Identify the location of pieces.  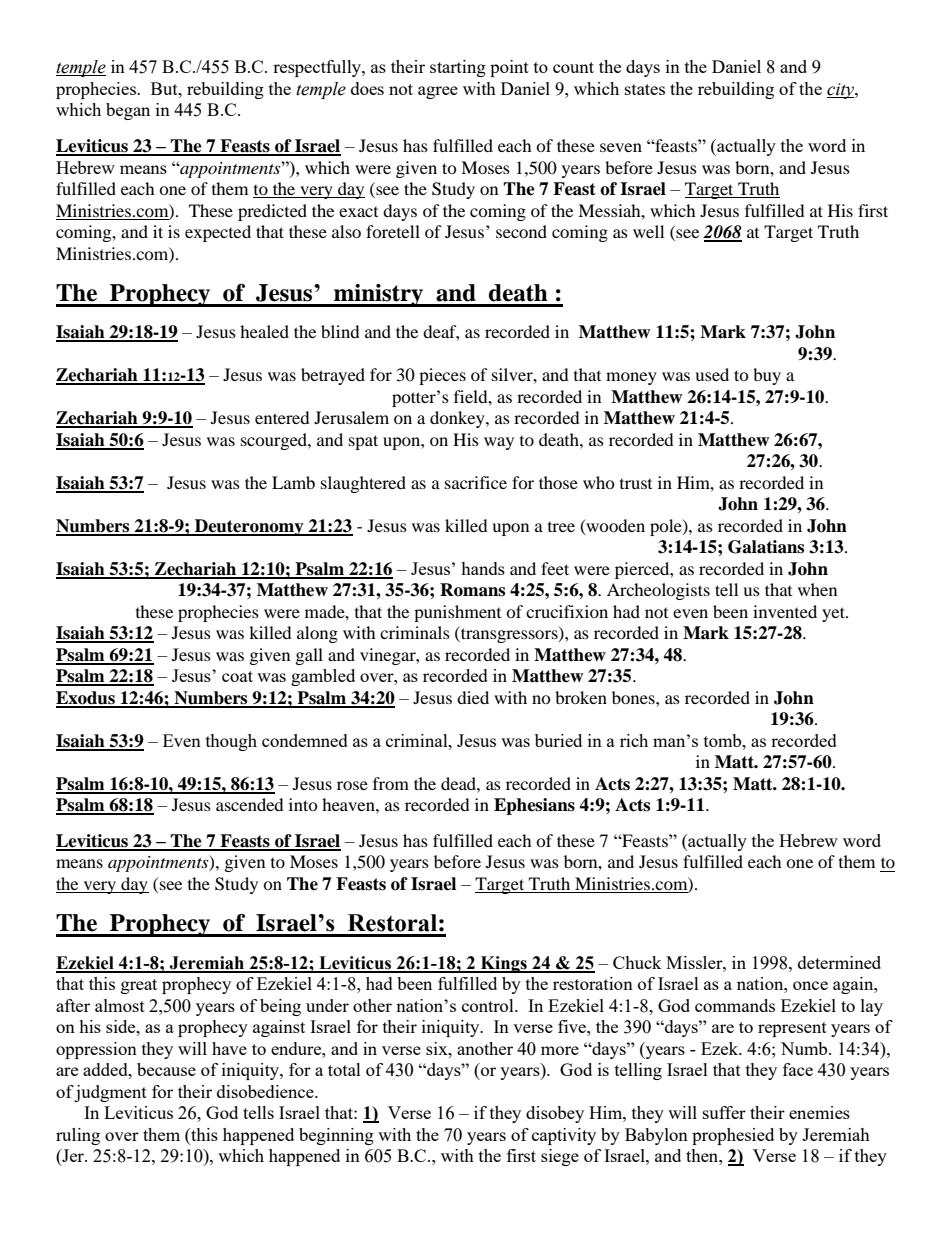
(442, 376).
